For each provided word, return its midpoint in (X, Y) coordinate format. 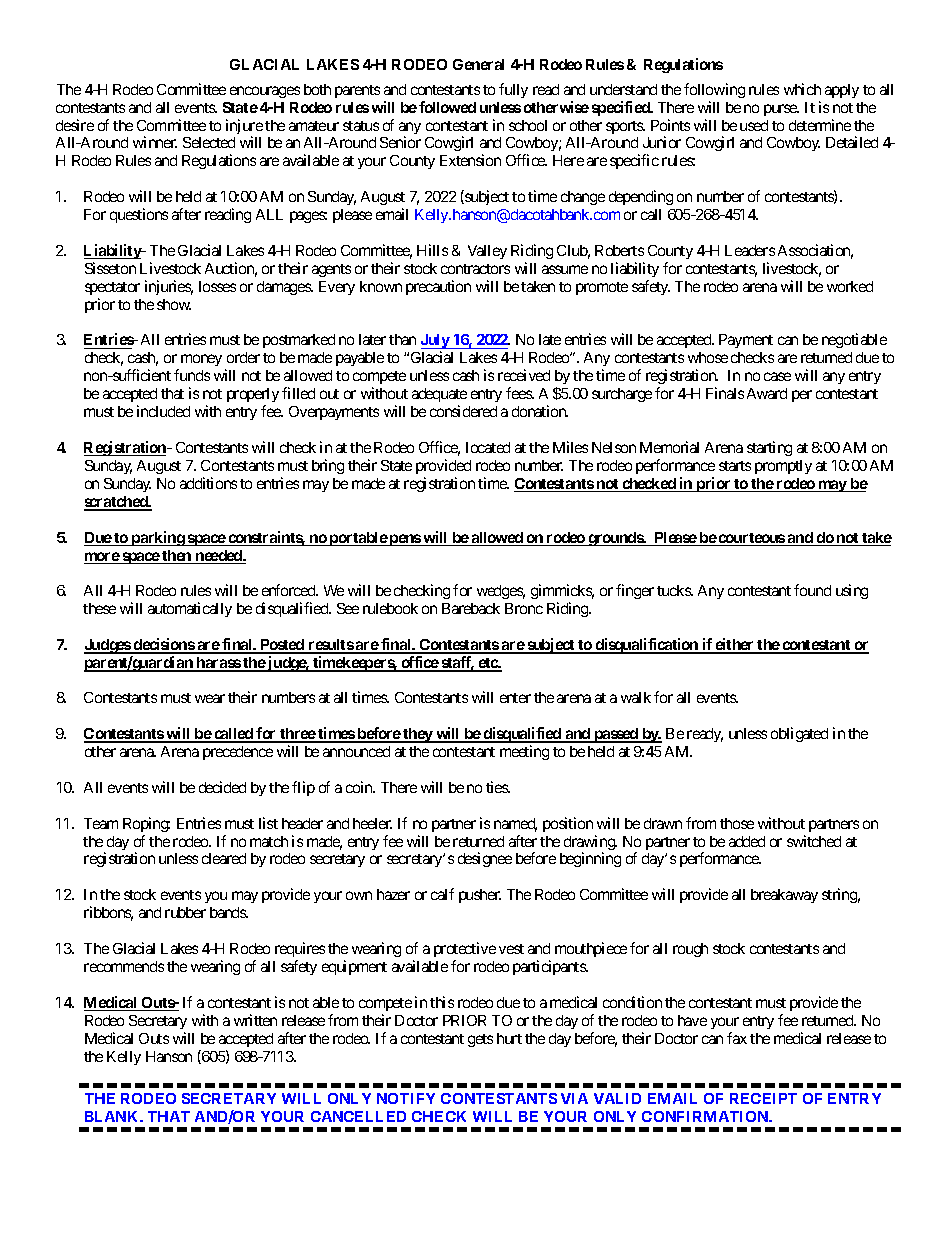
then (177, 557)
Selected (209, 142)
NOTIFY (406, 1098)
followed (447, 107)
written (255, 1020)
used (754, 125)
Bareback (471, 608)
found (812, 590)
